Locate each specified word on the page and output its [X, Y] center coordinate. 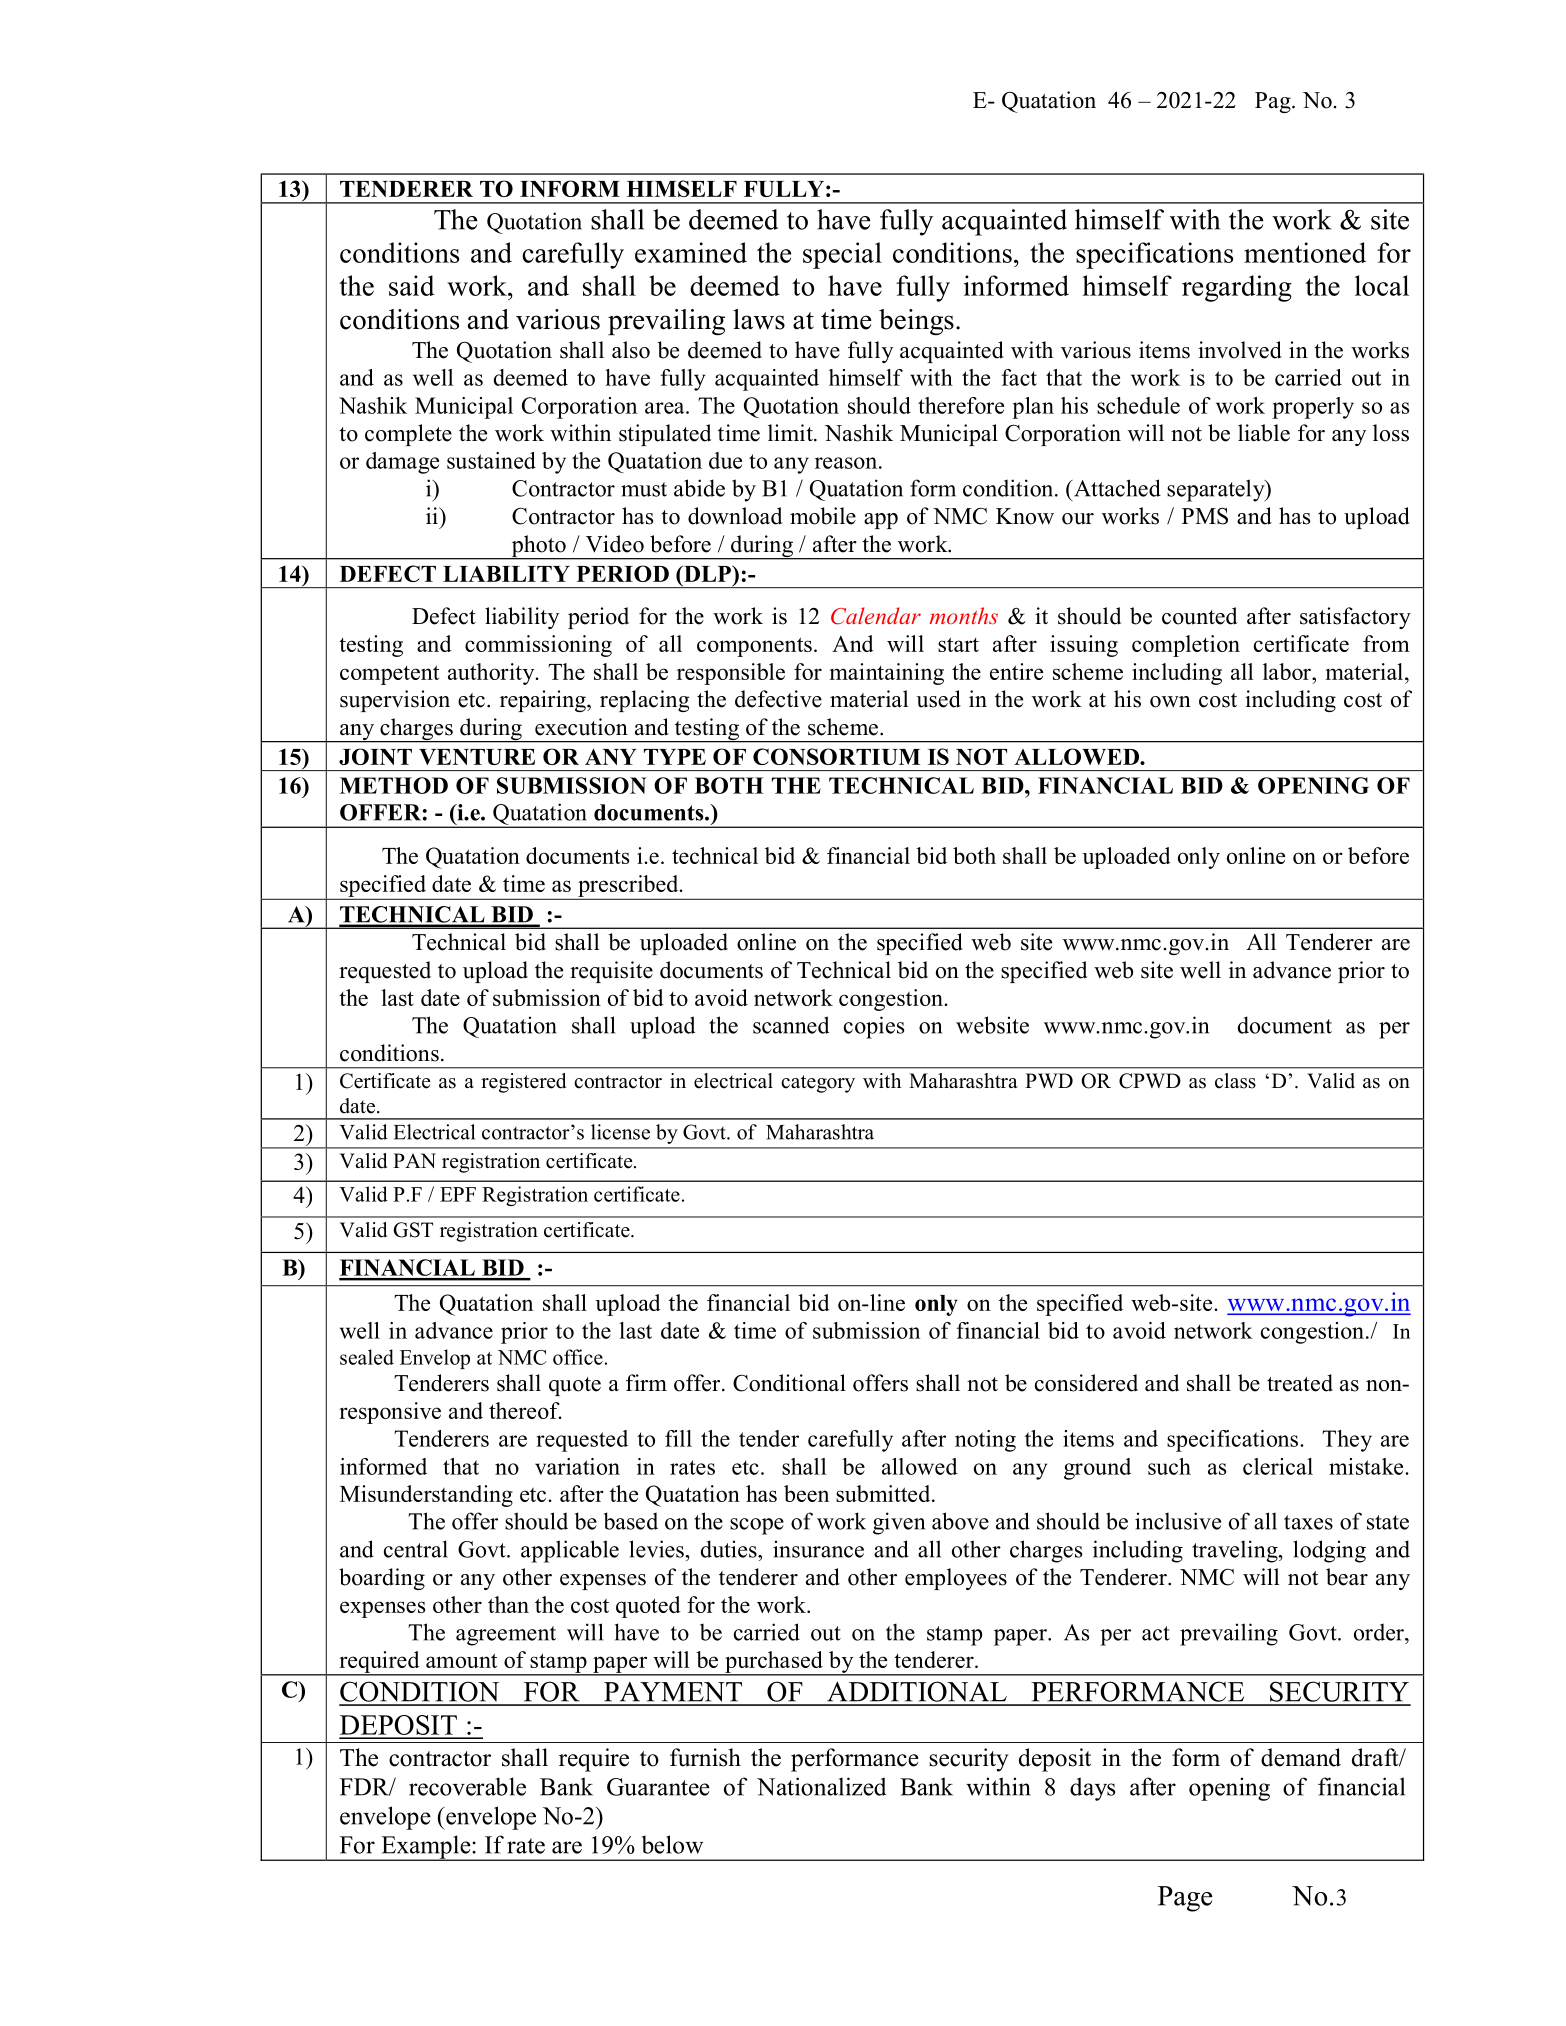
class [1235, 1081]
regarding [1237, 288]
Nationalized [821, 1786]
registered [523, 1083]
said [411, 285]
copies [874, 1027]
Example [426, 1848]
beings [916, 322]
